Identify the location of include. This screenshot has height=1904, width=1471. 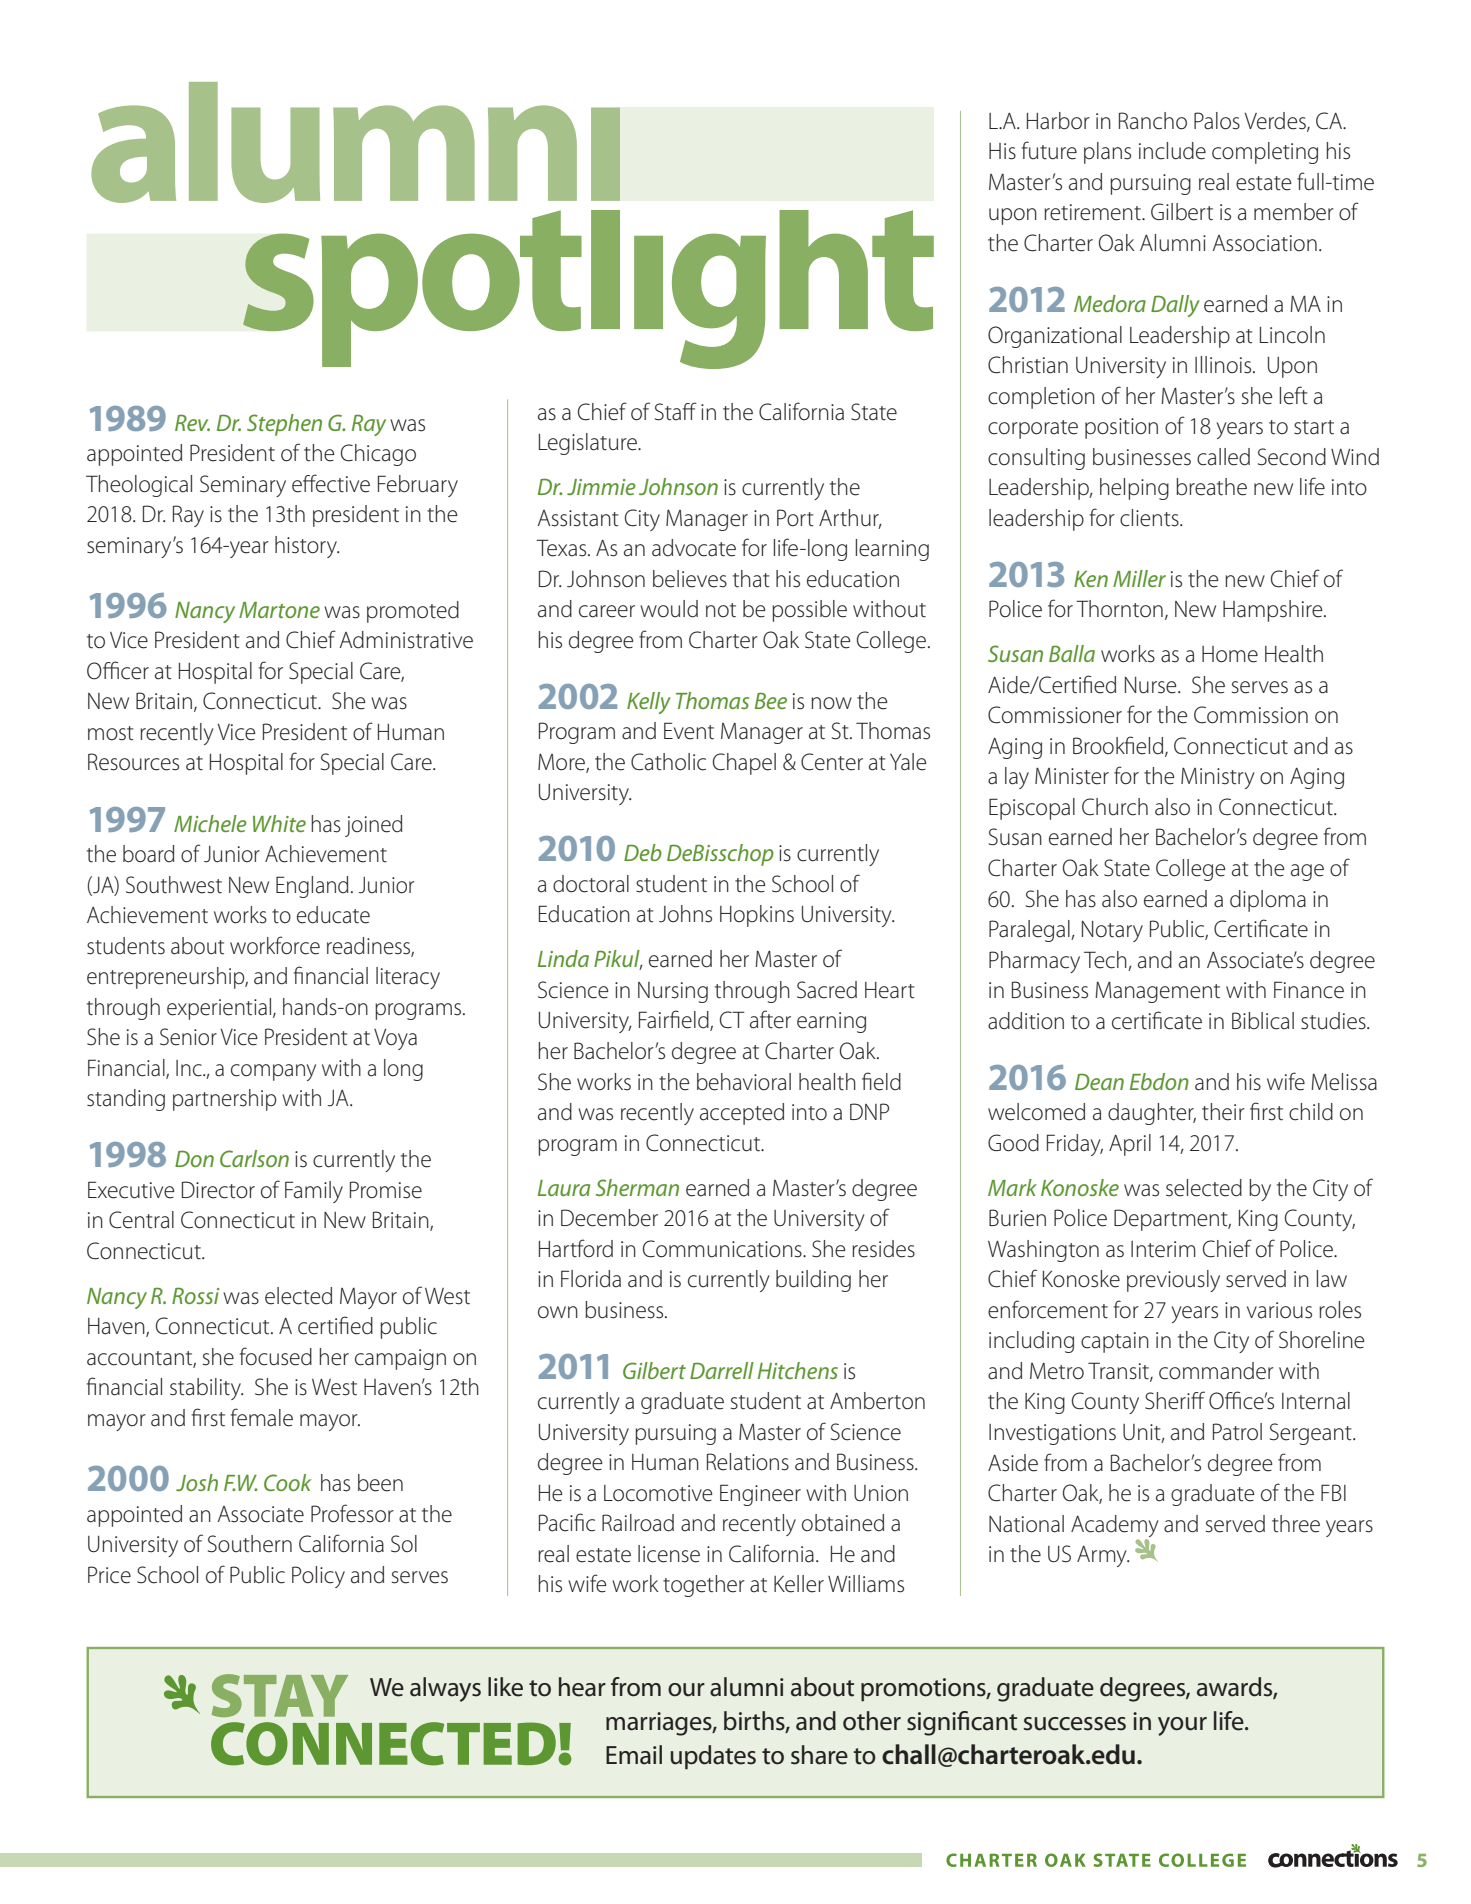
(1172, 151).
